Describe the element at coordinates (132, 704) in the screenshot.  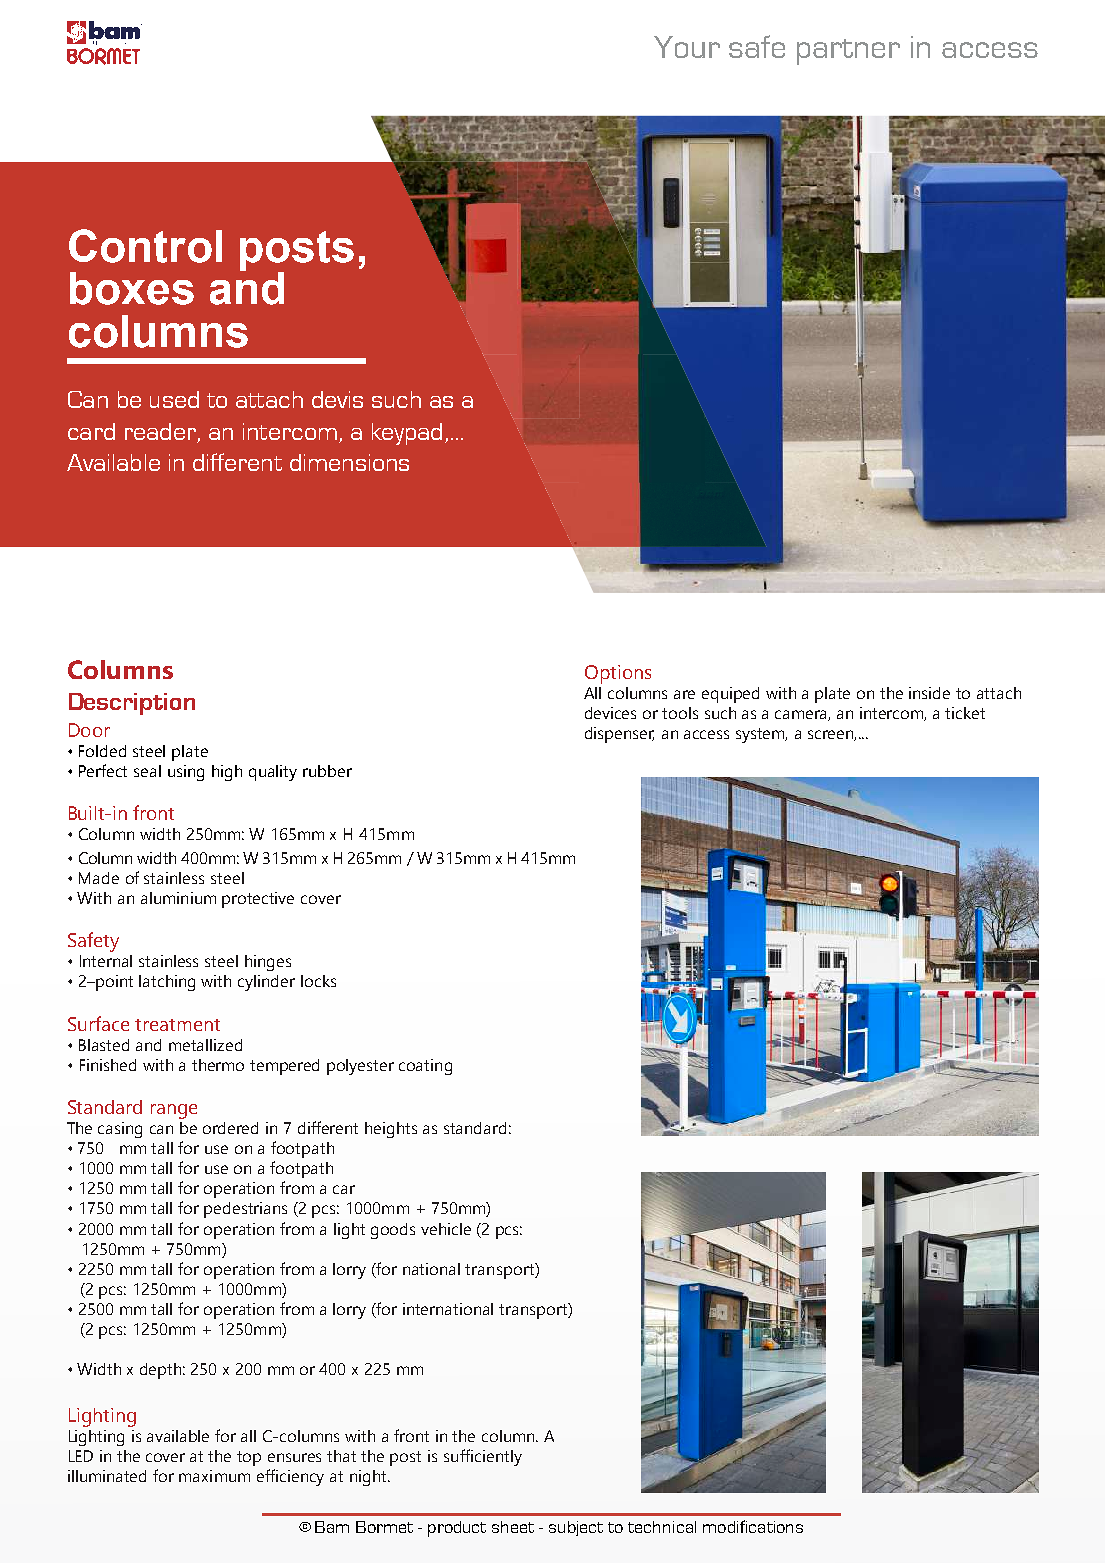
I see `Description` at that location.
